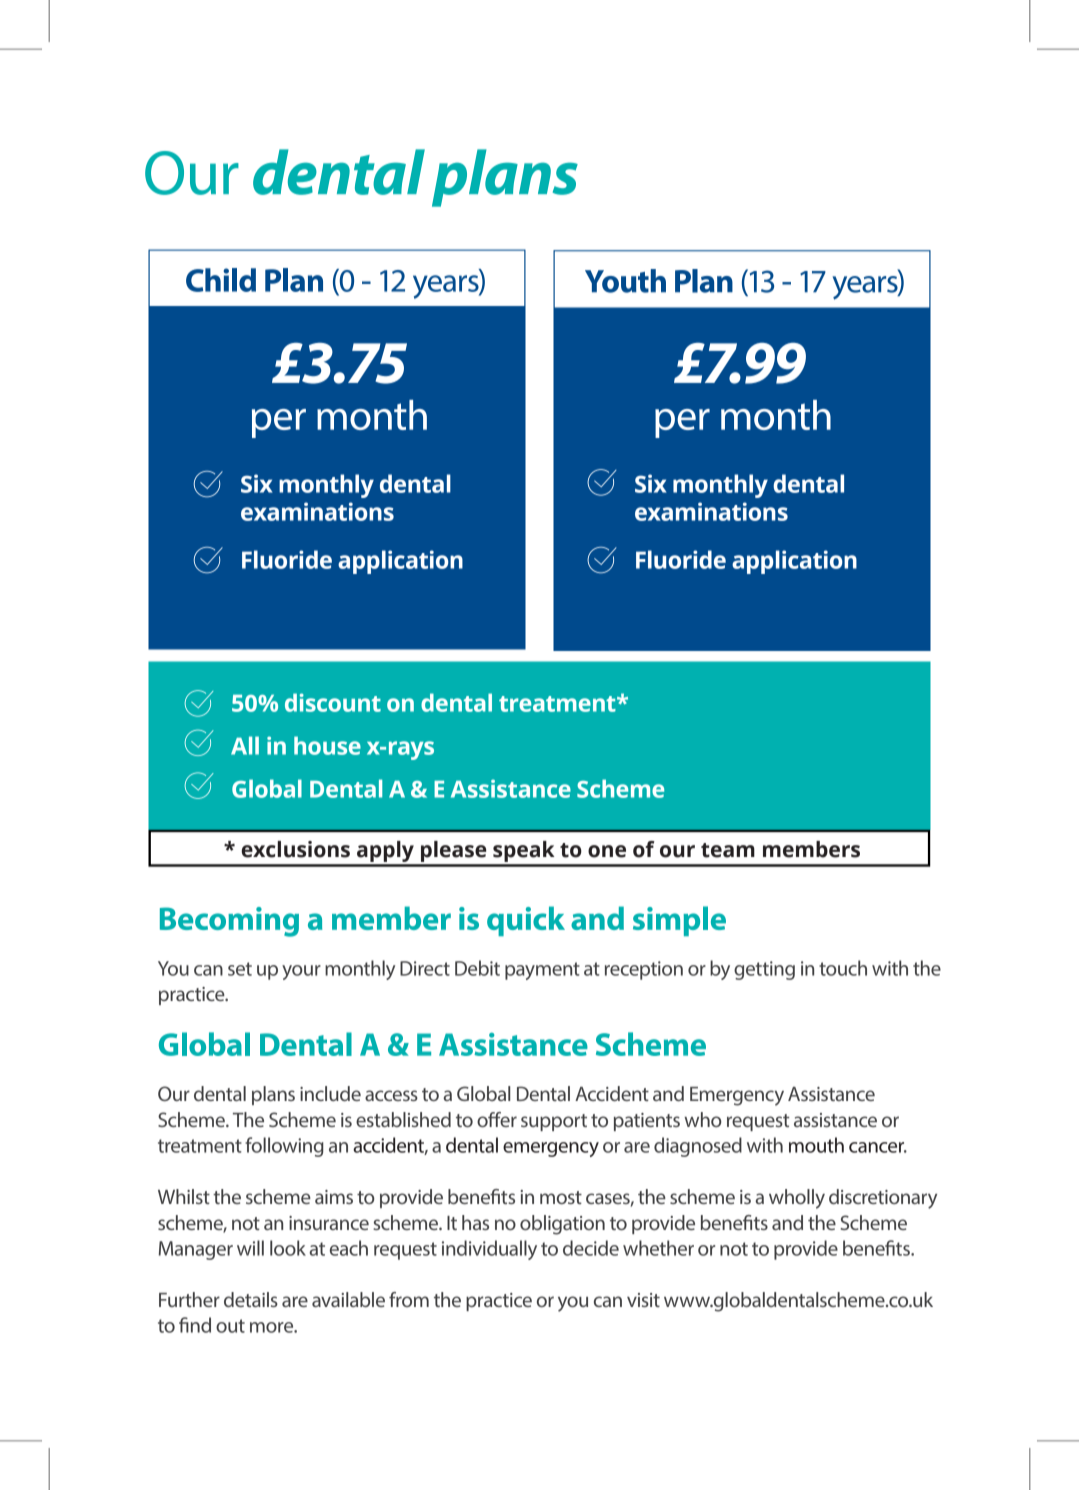 This page has height=1490, width=1079. I want to click on details, so click(251, 1299).
